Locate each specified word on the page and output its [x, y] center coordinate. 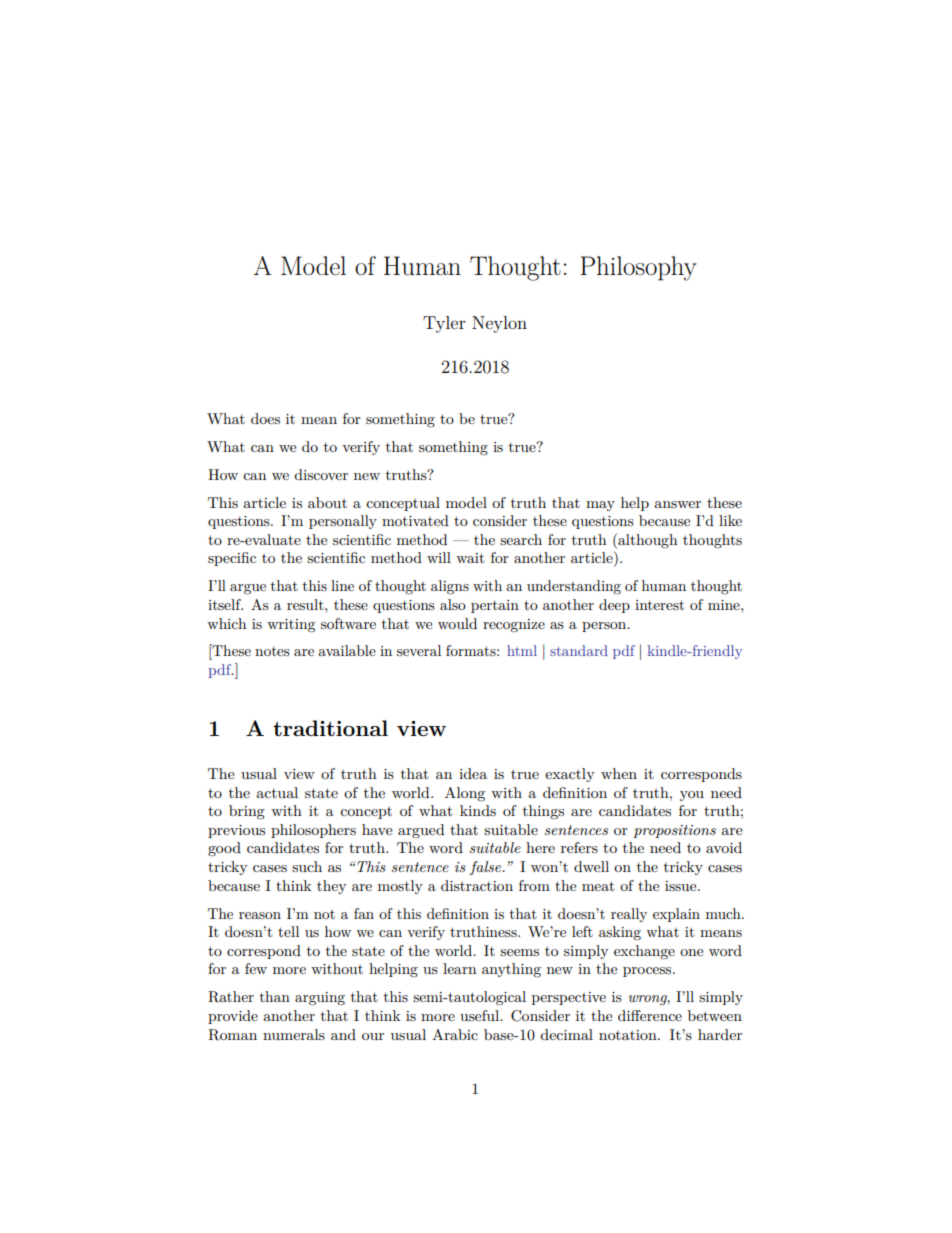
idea [473, 773]
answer [677, 504]
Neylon [499, 324]
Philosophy [638, 268]
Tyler [444, 324]
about [327, 502]
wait [470, 558]
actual [277, 792]
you [692, 796]
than [275, 996]
